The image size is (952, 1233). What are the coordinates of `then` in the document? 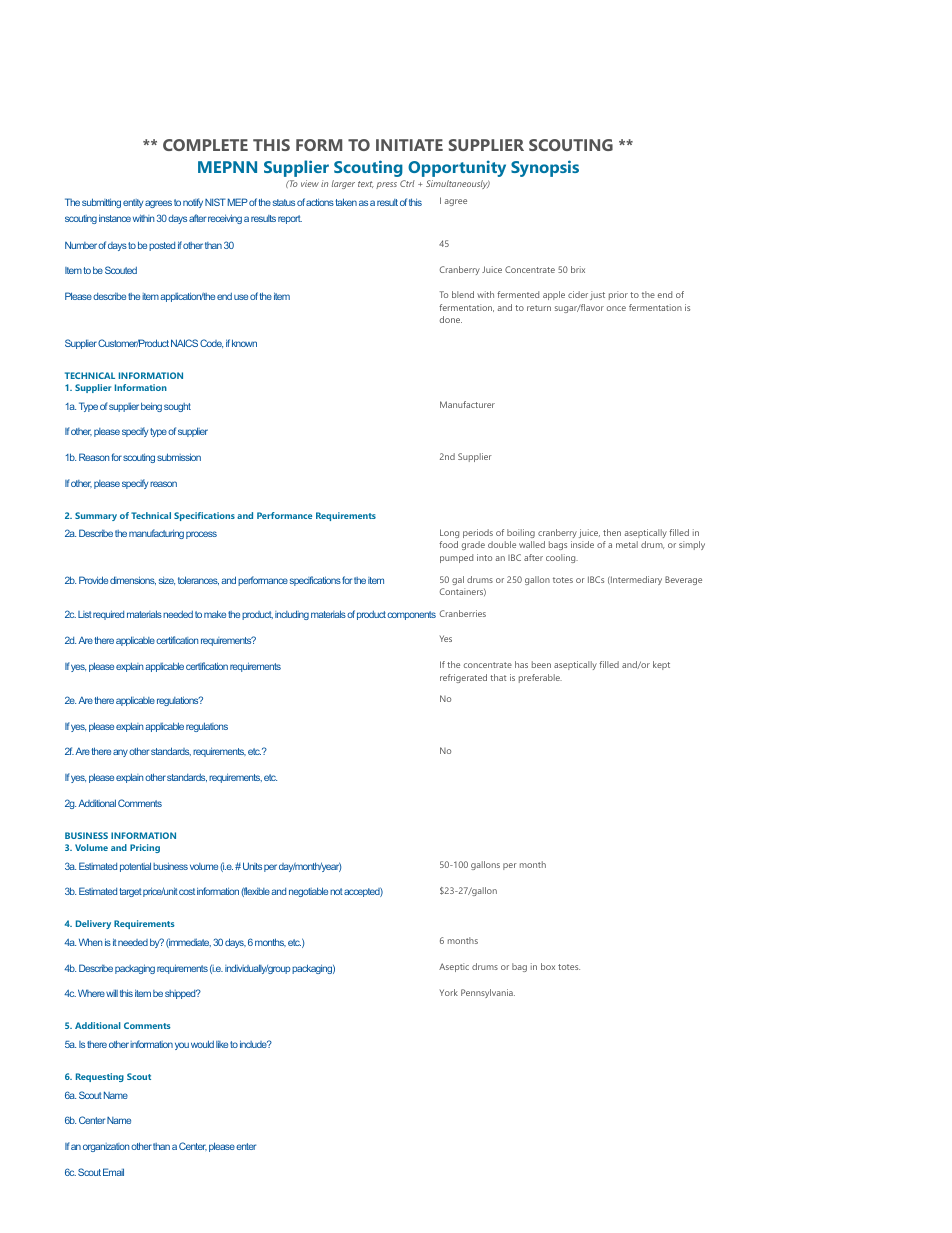 It's located at (612, 532).
